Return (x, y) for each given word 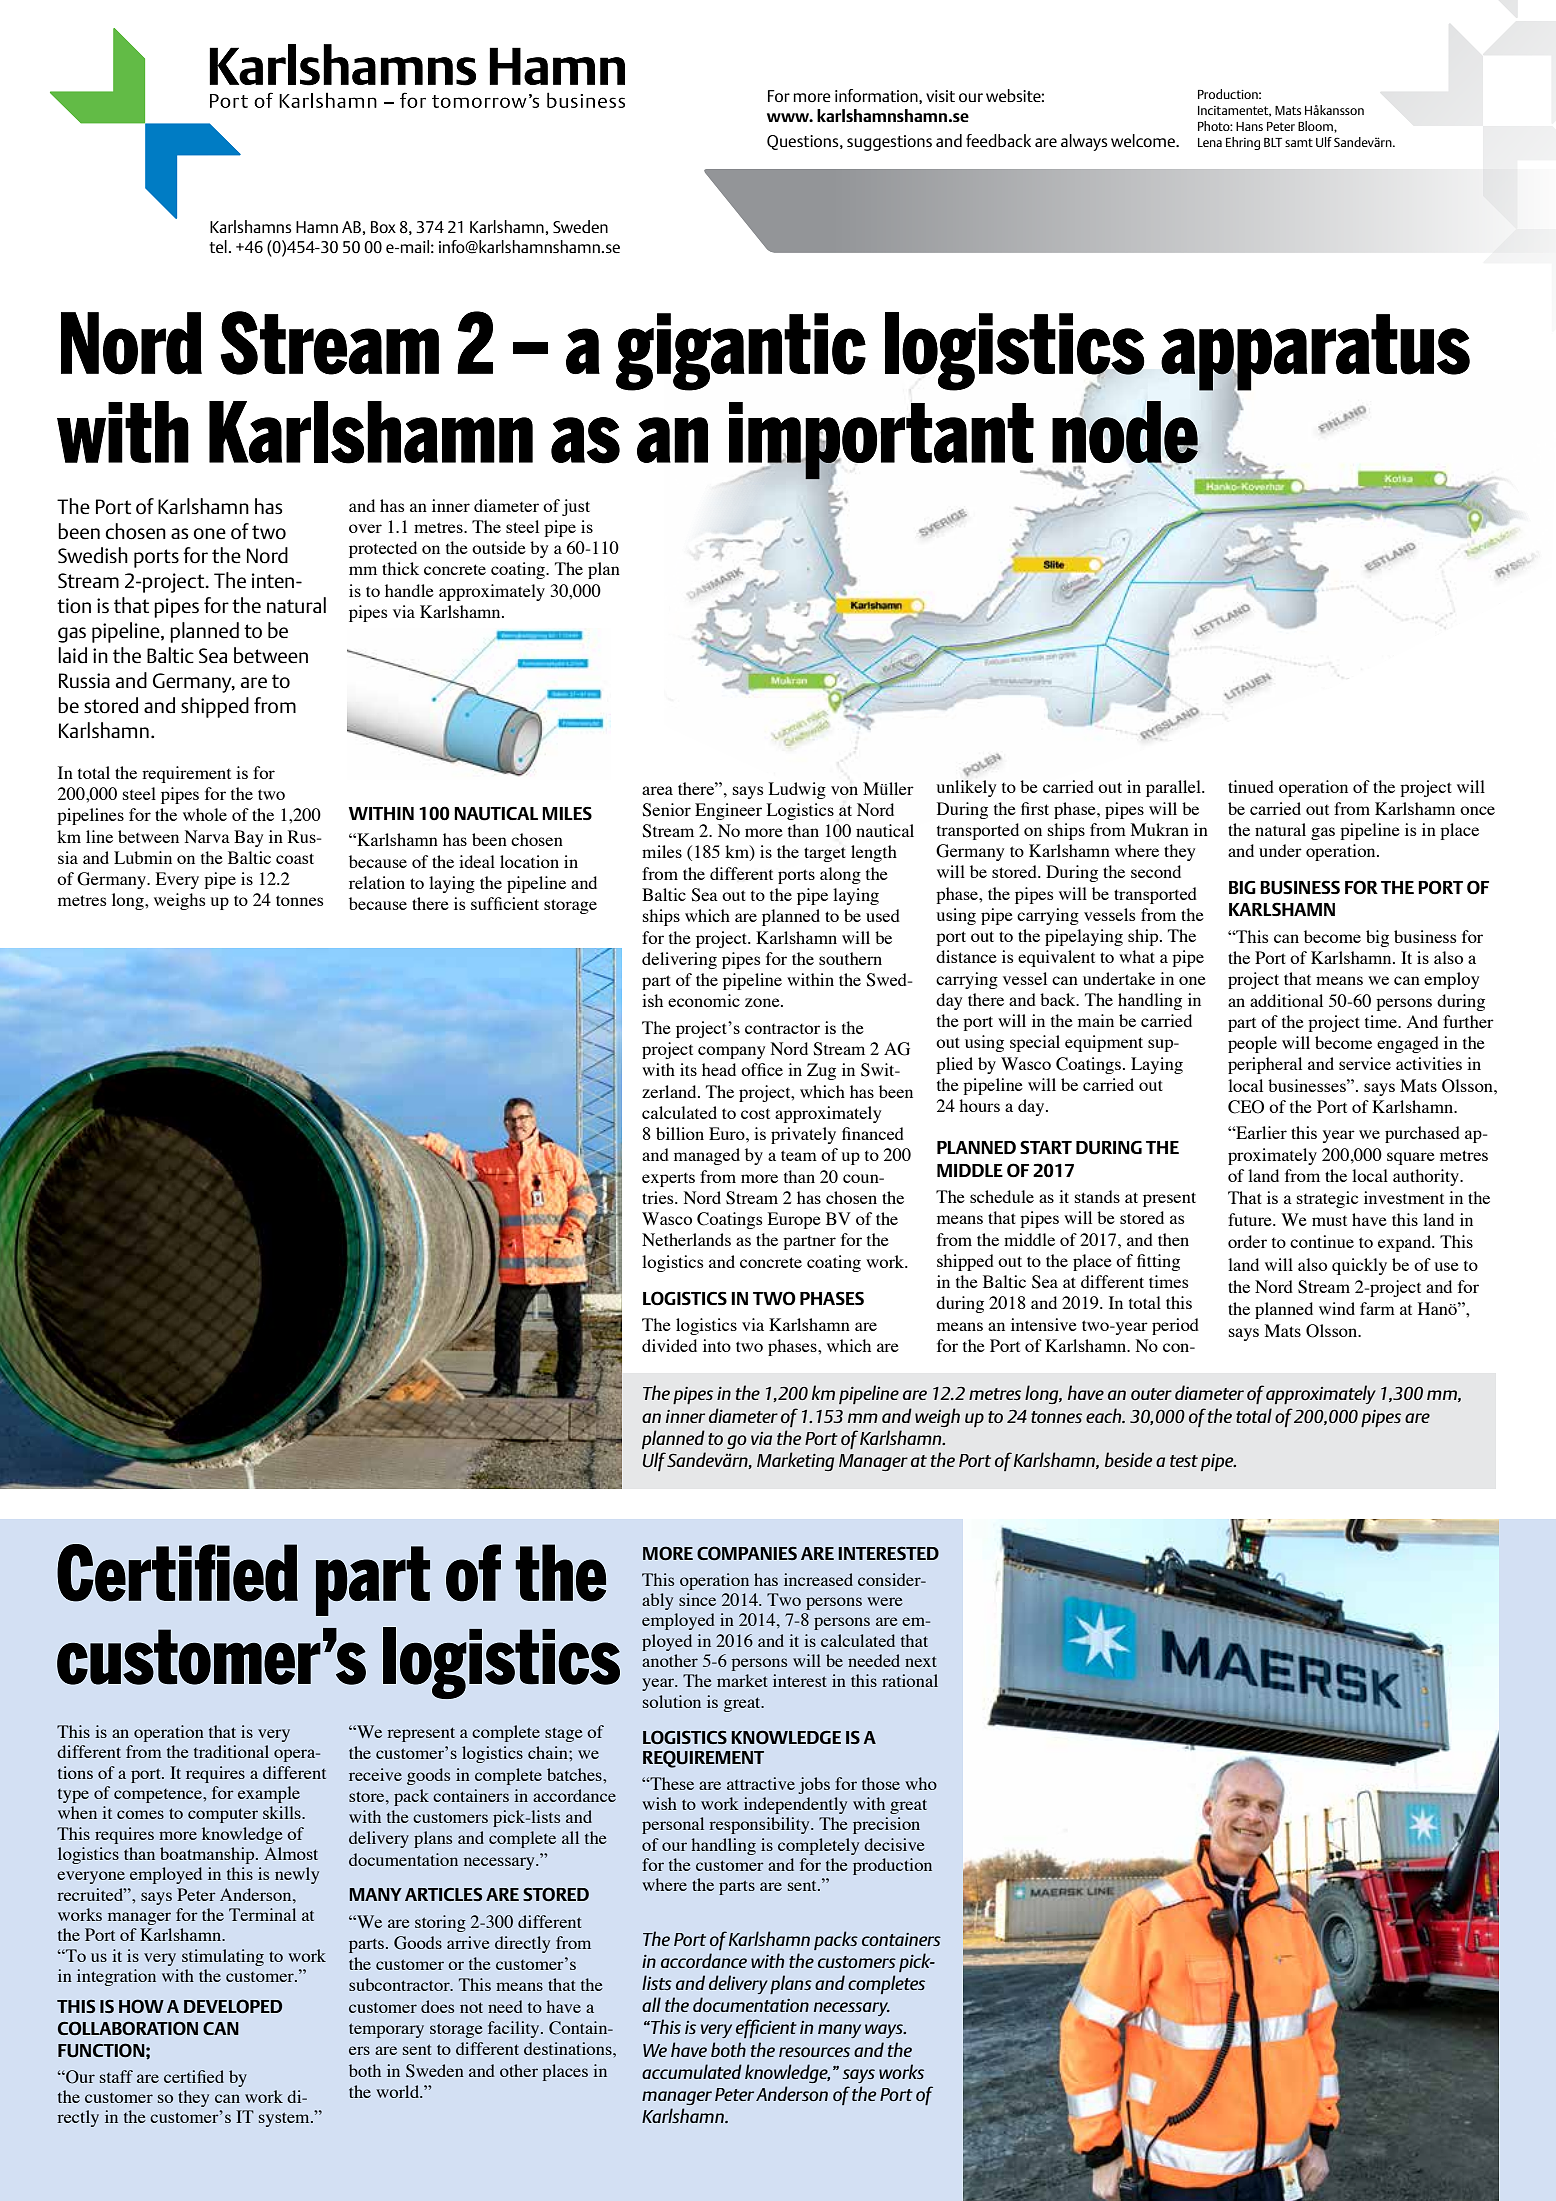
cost (755, 1114)
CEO (1246, 1107)
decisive (894, 1844)
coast (295, 858)
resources (814, 2052)
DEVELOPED (233, 2006)
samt (1299, 142)
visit (940, 96)
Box (383, 227)
